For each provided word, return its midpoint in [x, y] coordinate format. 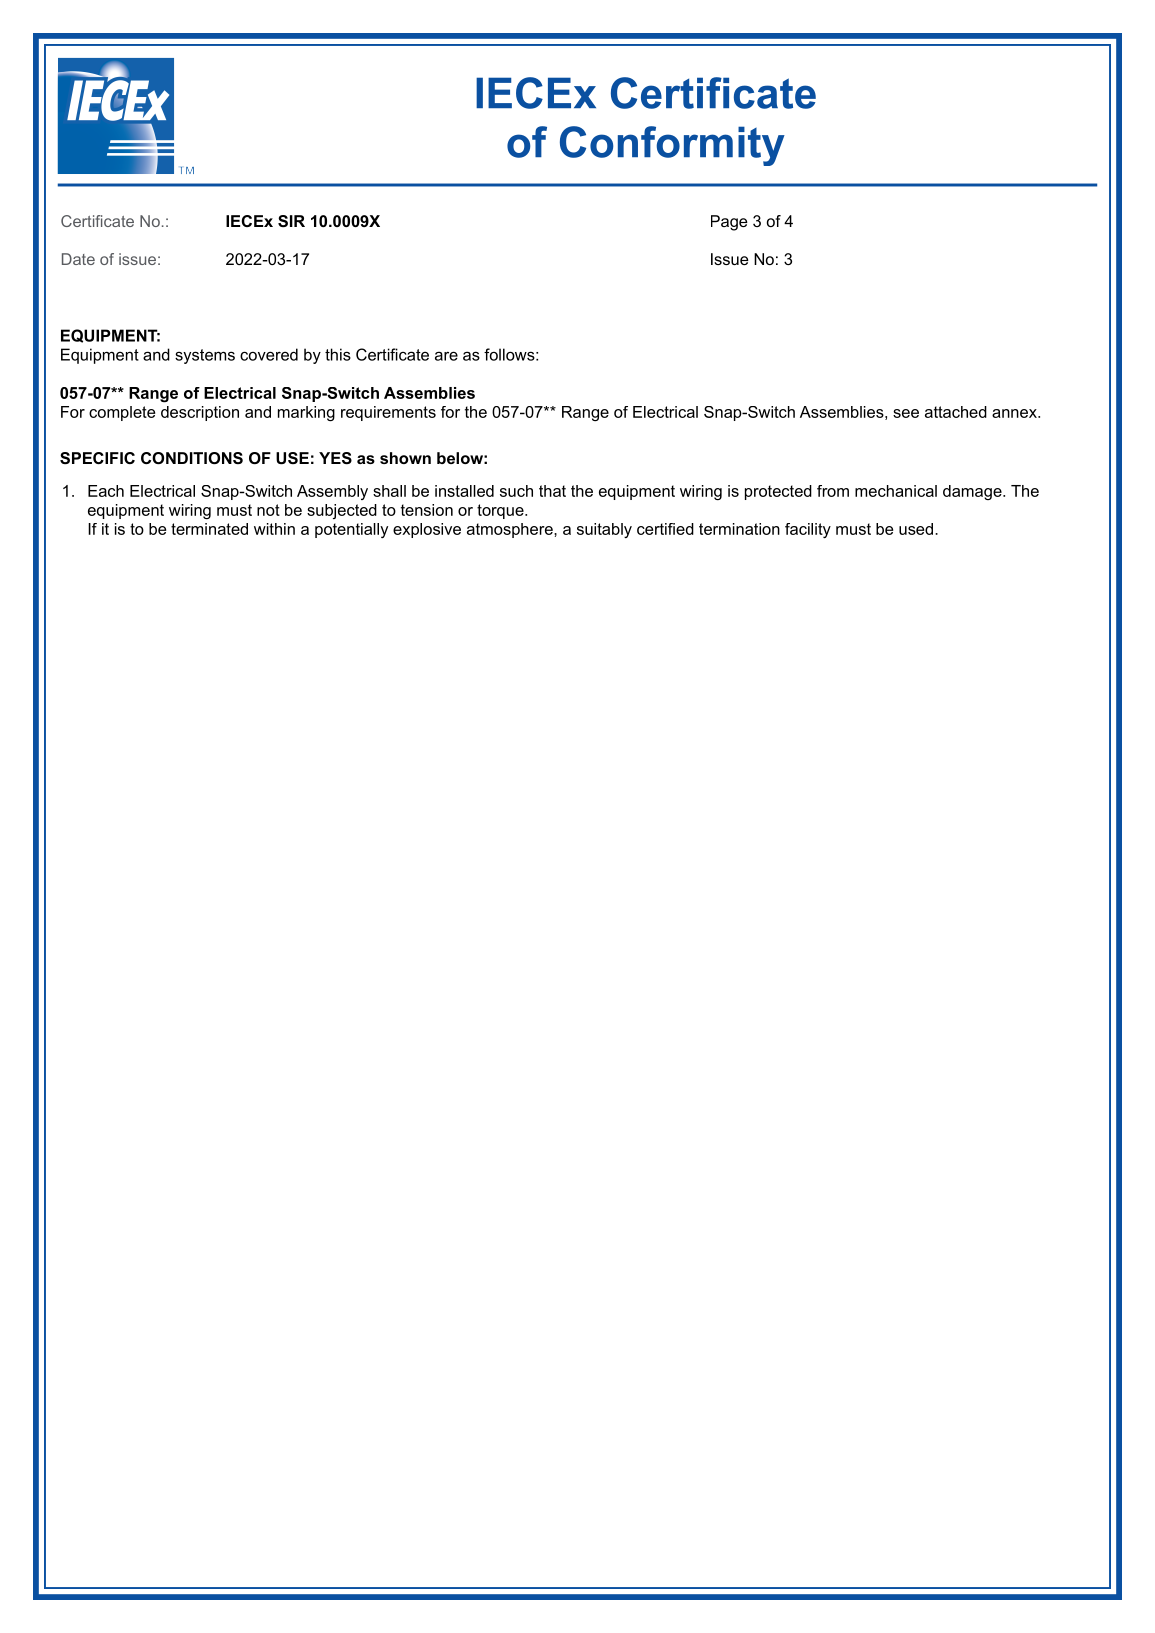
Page [729, 223]
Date [78, 259]
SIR [291, 221]
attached [956, 412]
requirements [388, 413]
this [338, 354]
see [906, 413]
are [446, 356]
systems [205, 356]
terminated [209, 529]
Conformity [672, 146]
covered [269, 354]
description [200, 413]
